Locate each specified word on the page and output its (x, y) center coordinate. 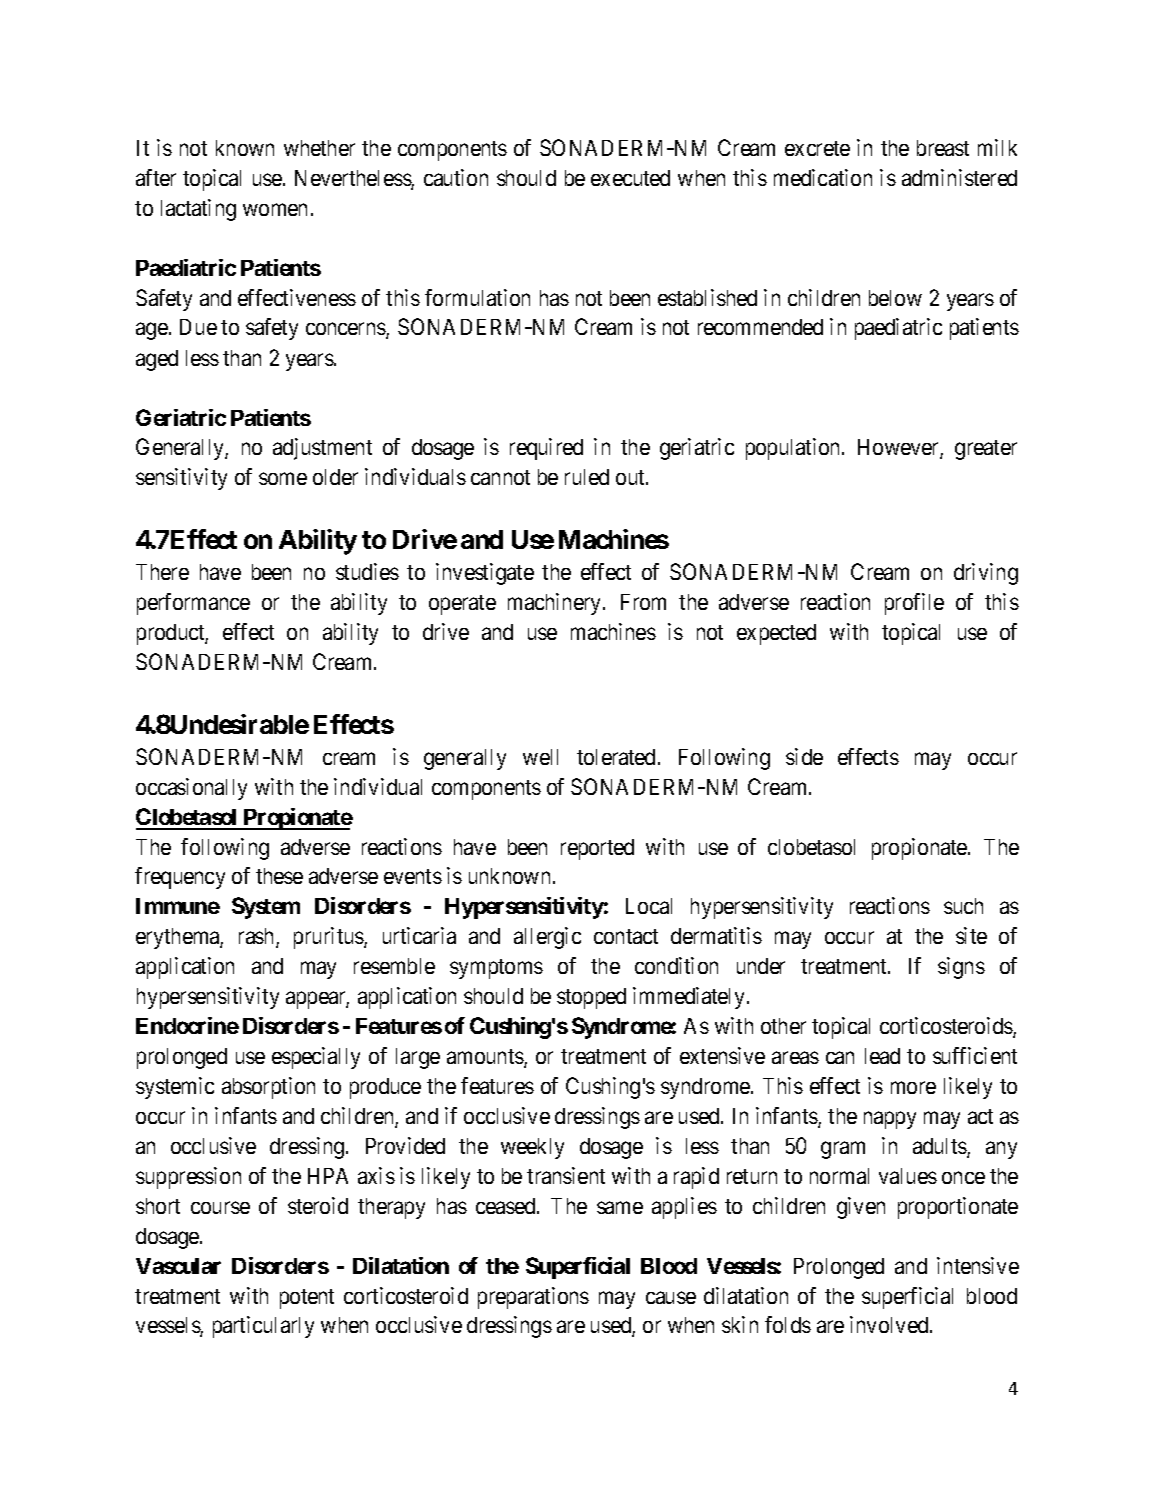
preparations (533, 1298)
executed (630, 178)
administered (959, 177)
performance (193, 604)
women (275, 209)
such (963, 906)
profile (914, 604)
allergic (547, 938)
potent (307, 1299)
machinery (556, 604)
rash (258, 937)
